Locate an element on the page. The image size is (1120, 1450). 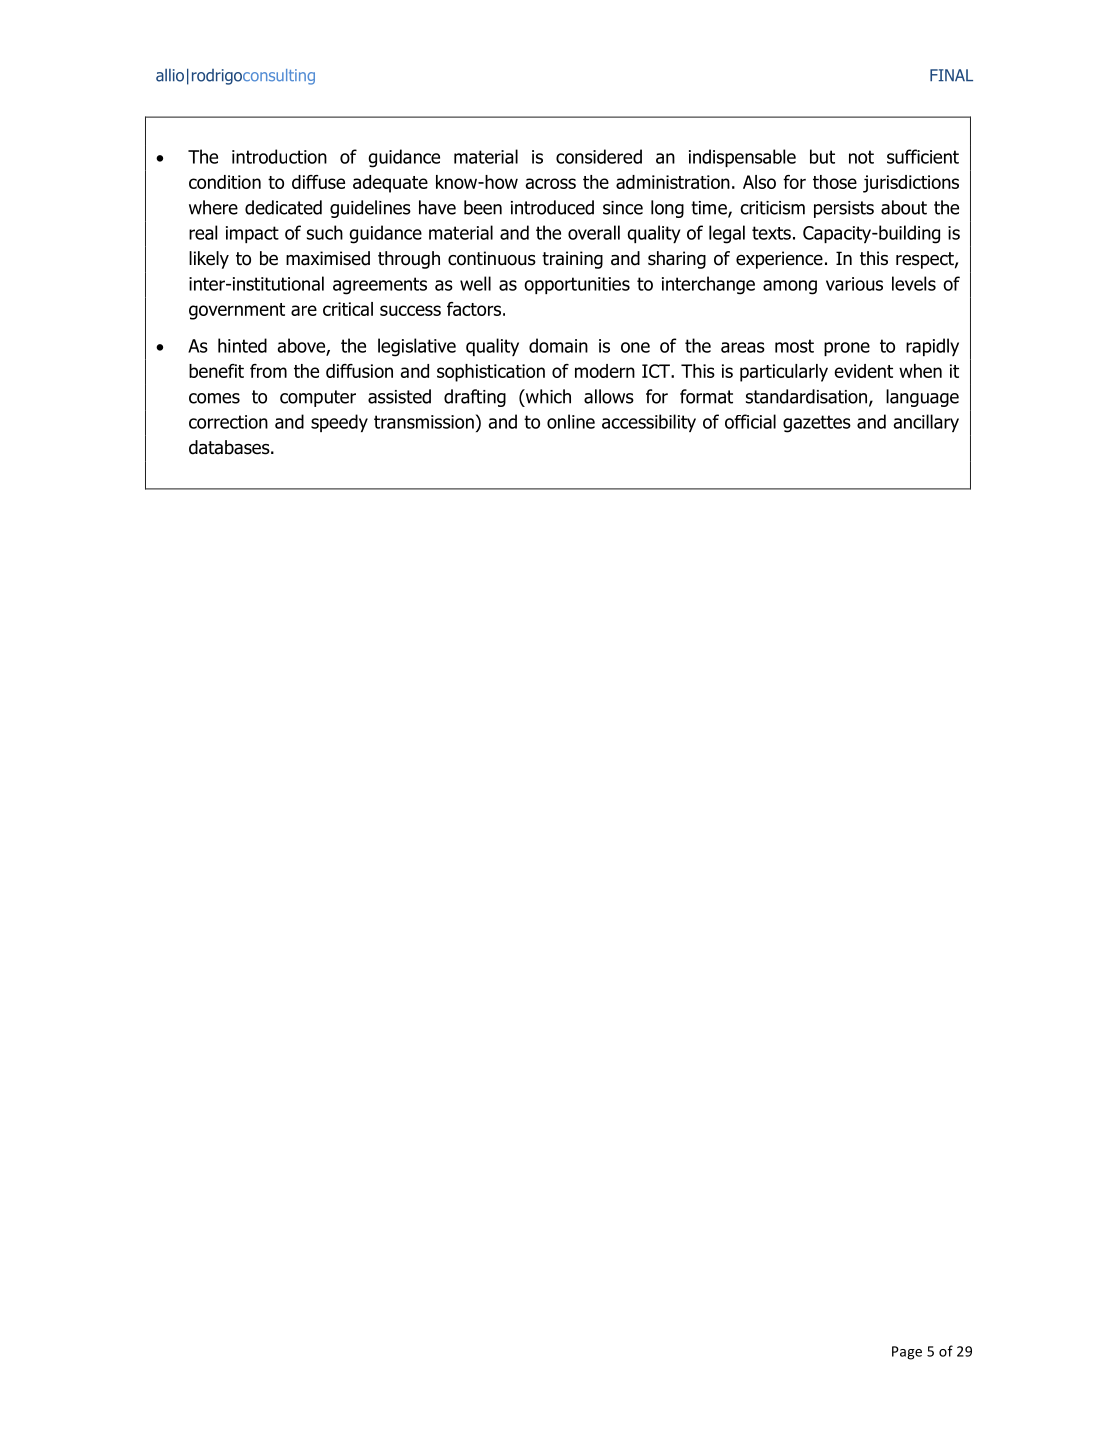
official is located at coordinates (750, 421).
